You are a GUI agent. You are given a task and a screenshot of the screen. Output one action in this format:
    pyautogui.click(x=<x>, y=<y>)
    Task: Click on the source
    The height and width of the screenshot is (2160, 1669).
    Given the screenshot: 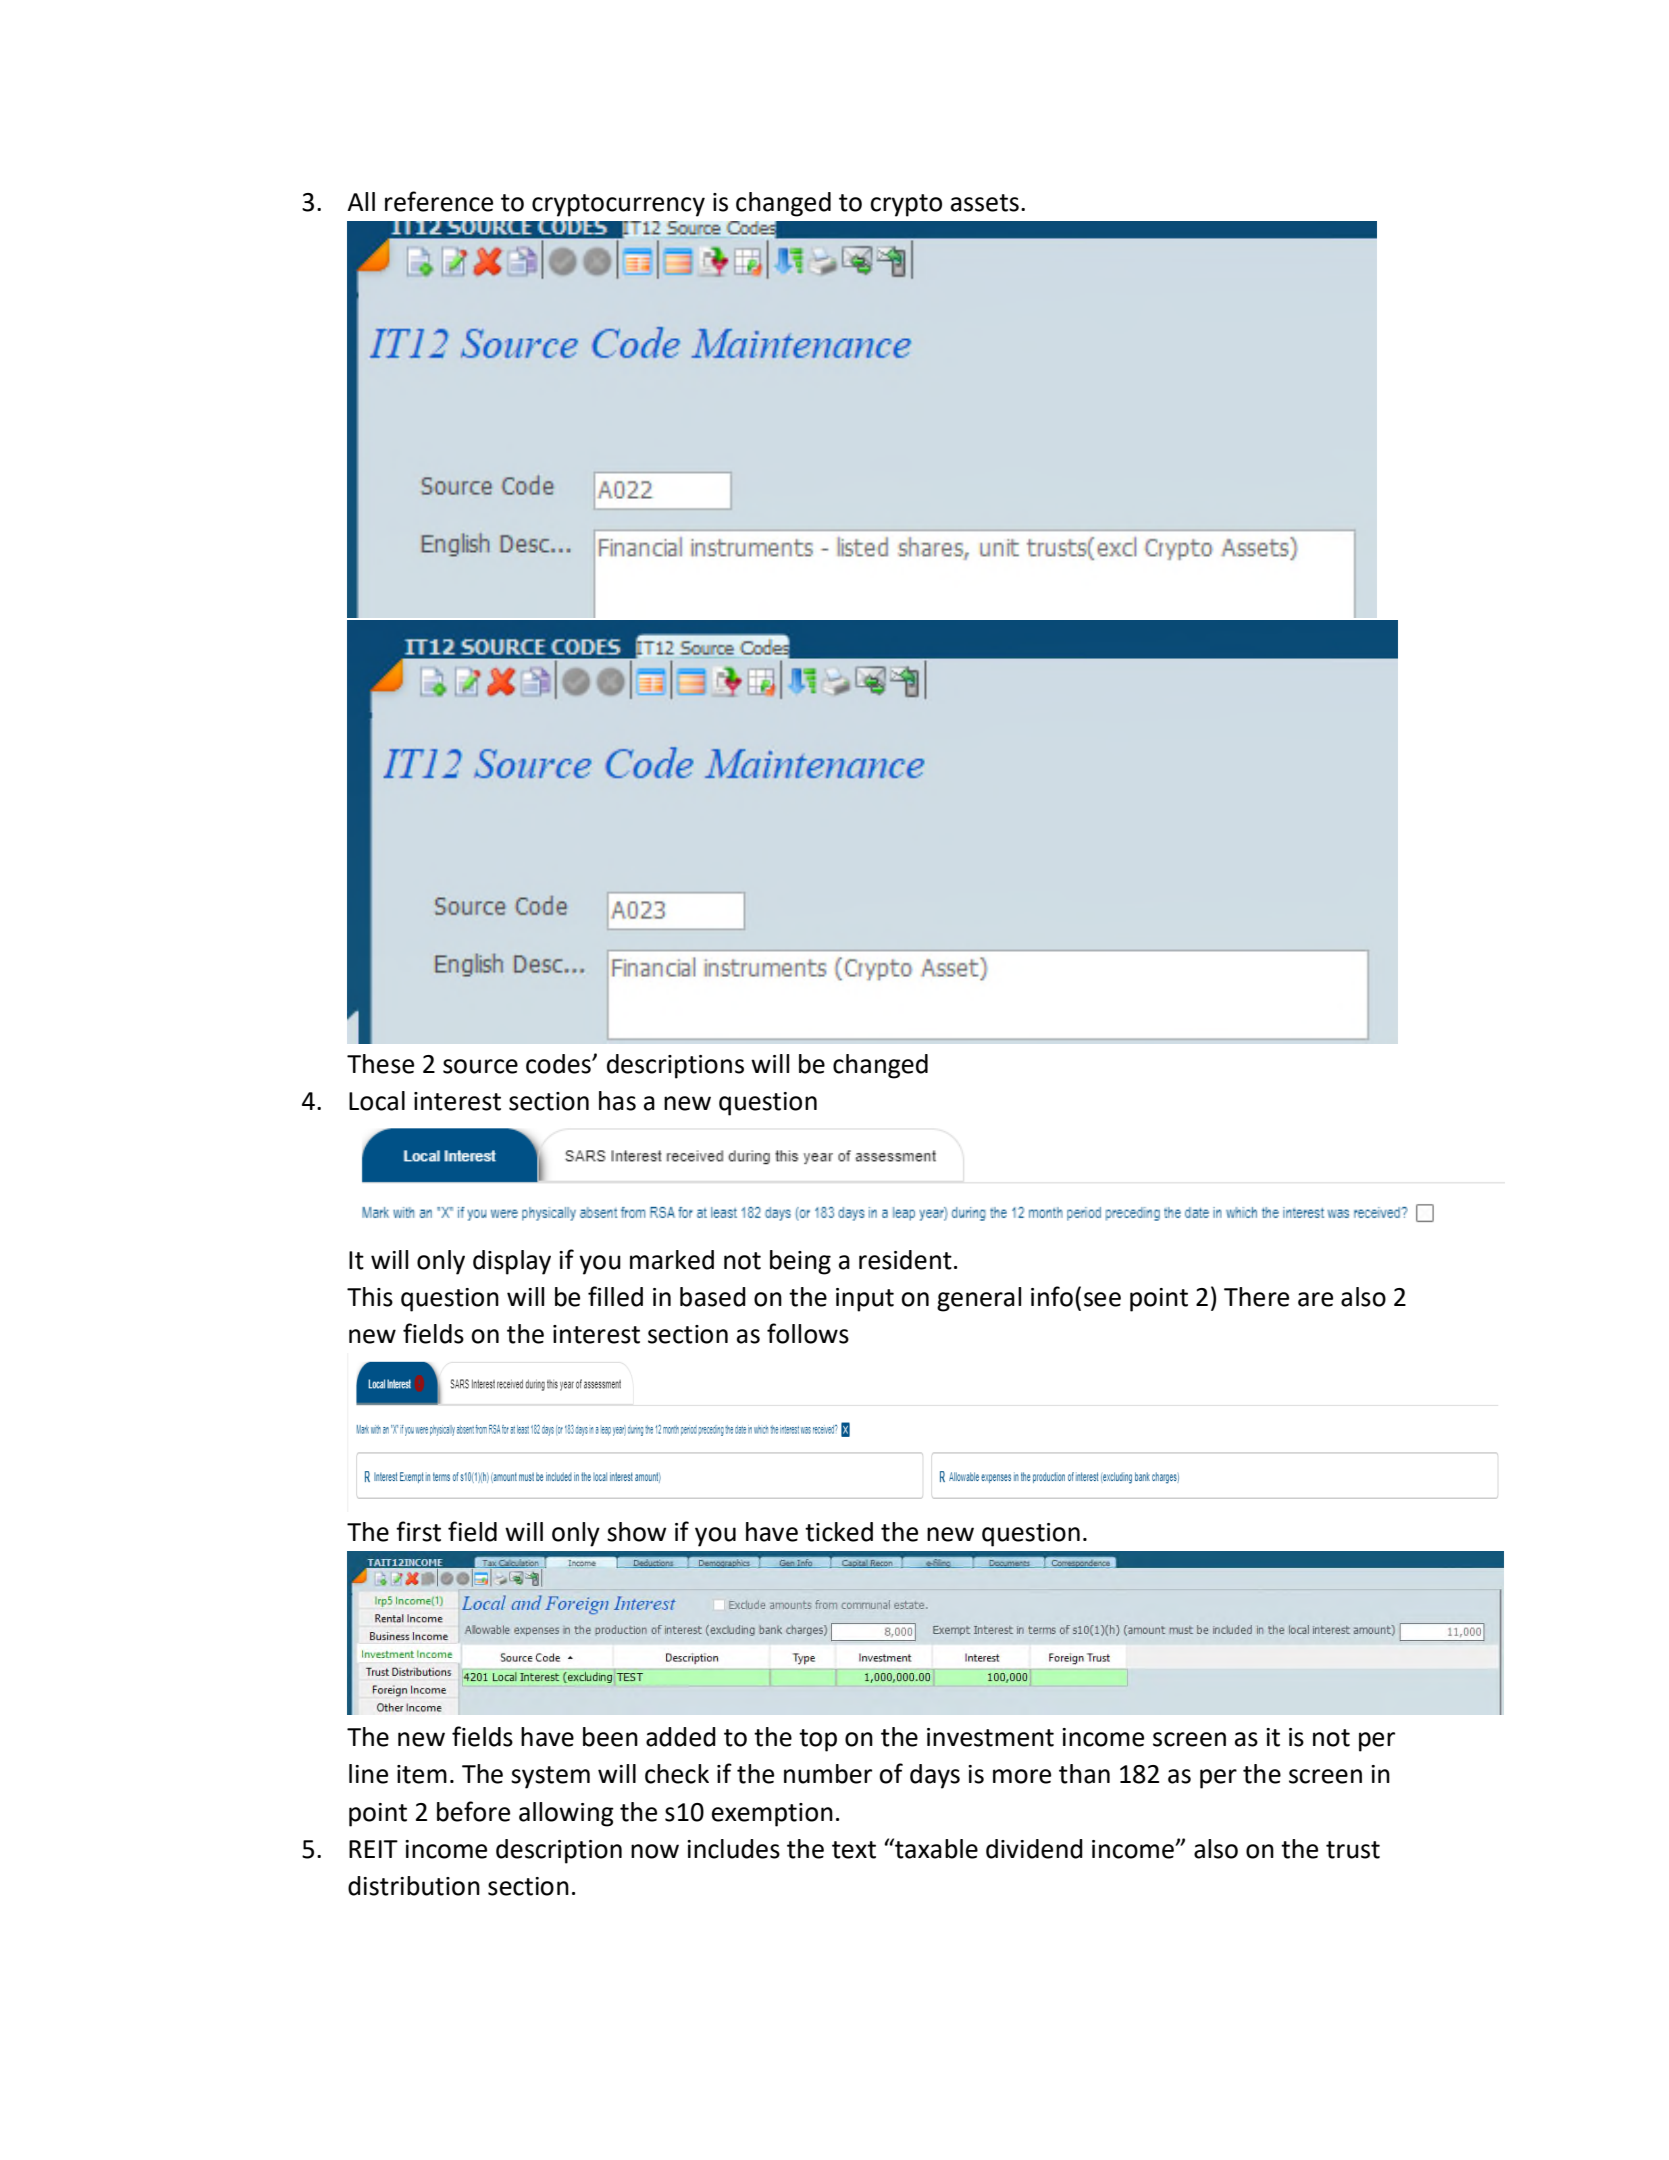 What is the action you would take?
    pyautogui.click(x=480, y=1066)
